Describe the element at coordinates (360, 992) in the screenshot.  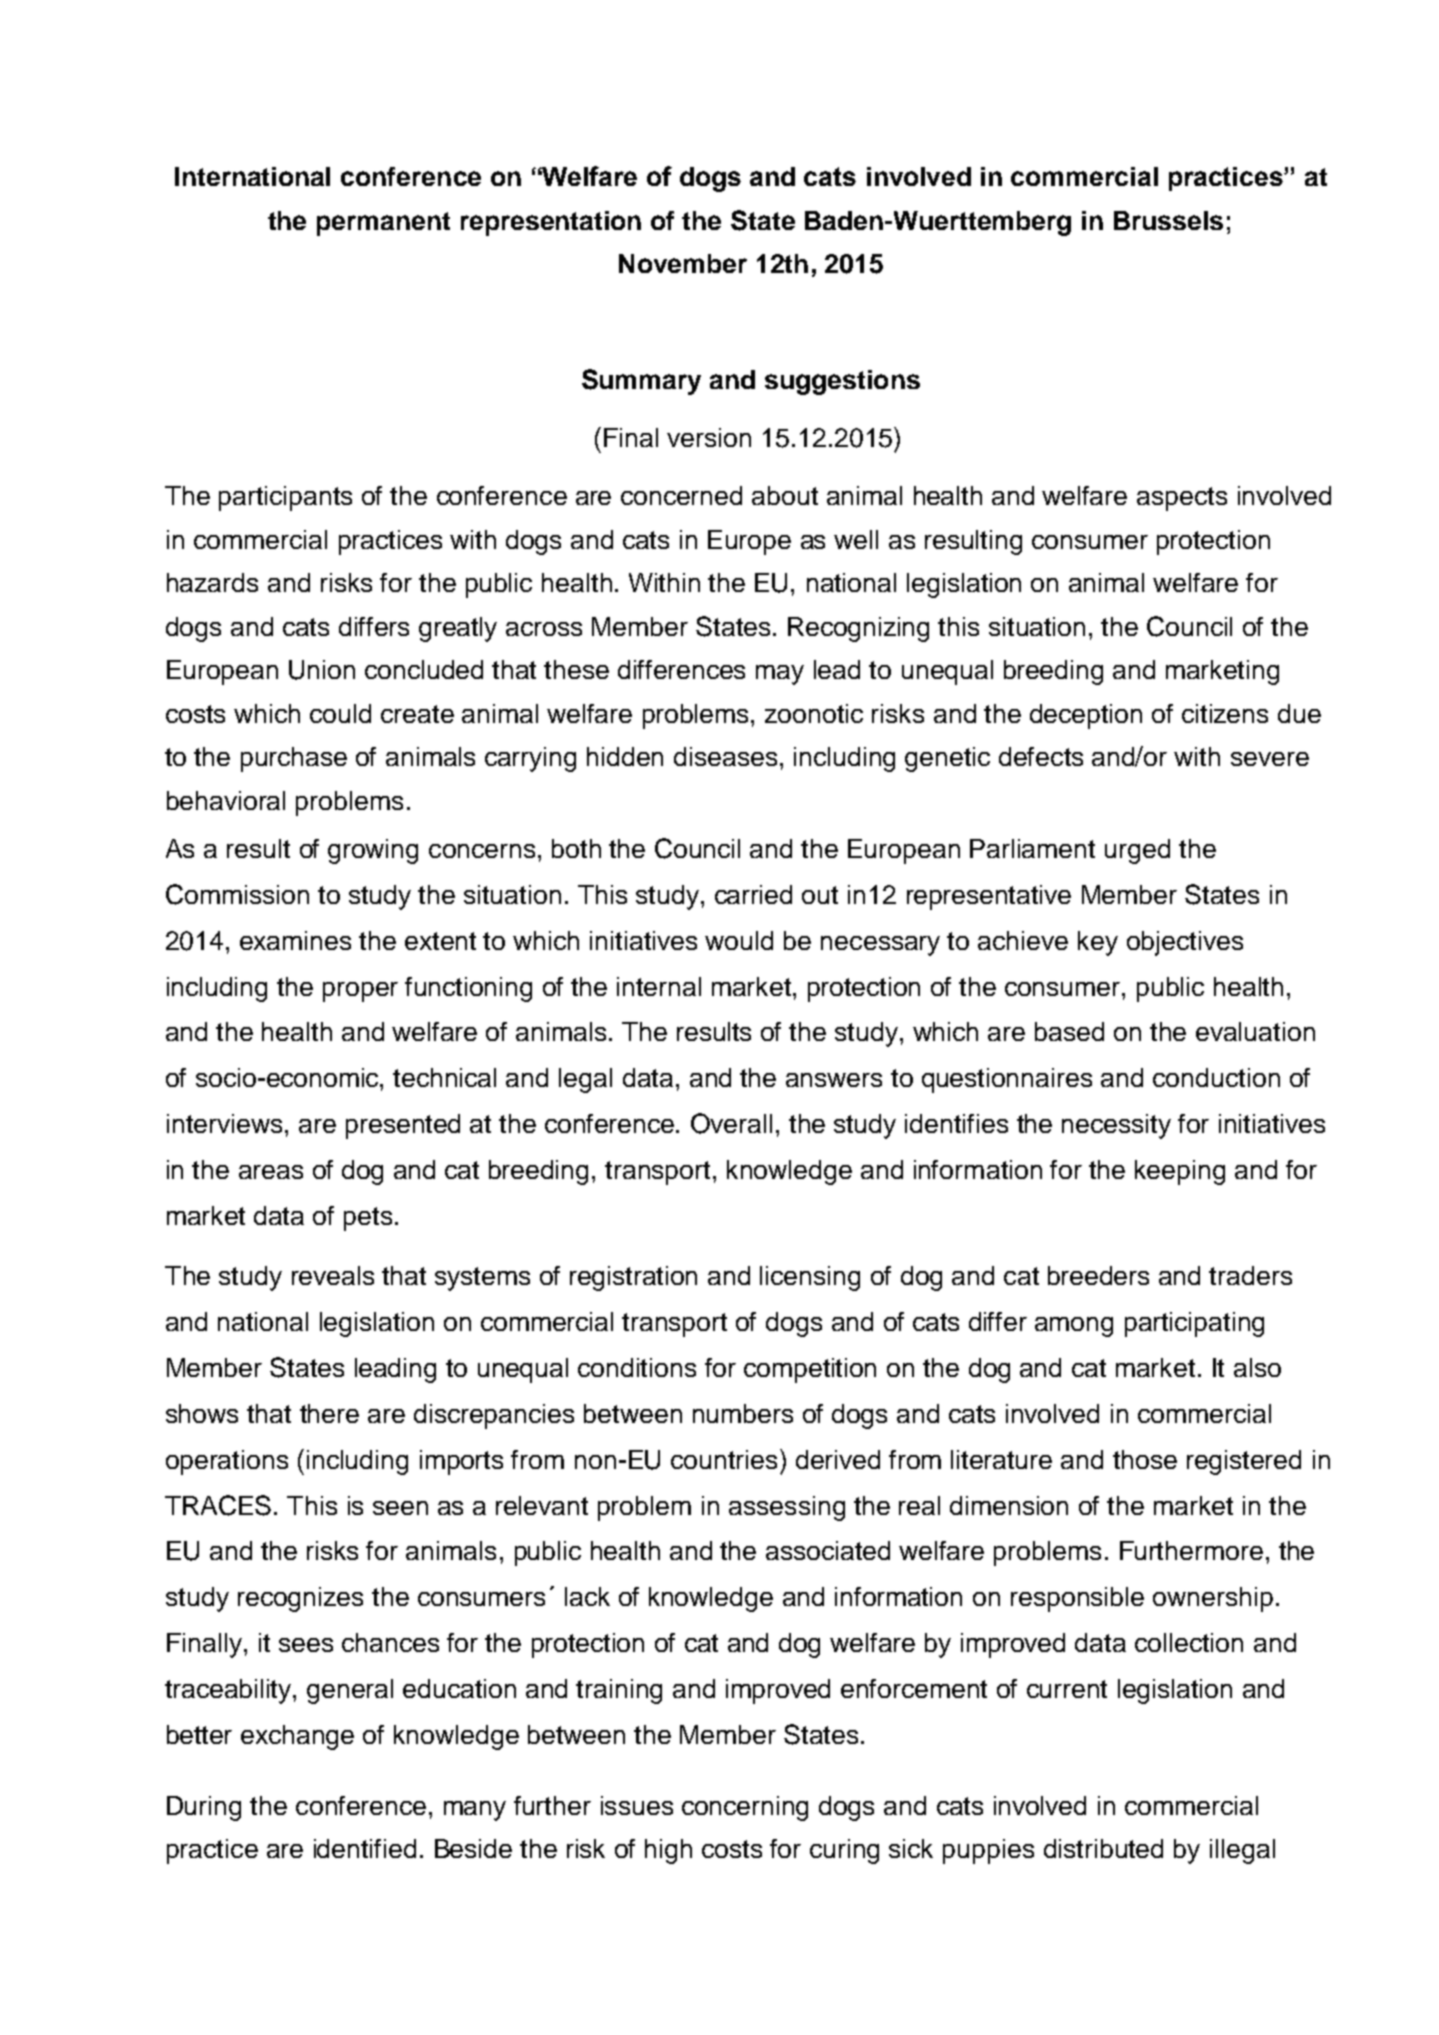
I see `proper` at that location.
